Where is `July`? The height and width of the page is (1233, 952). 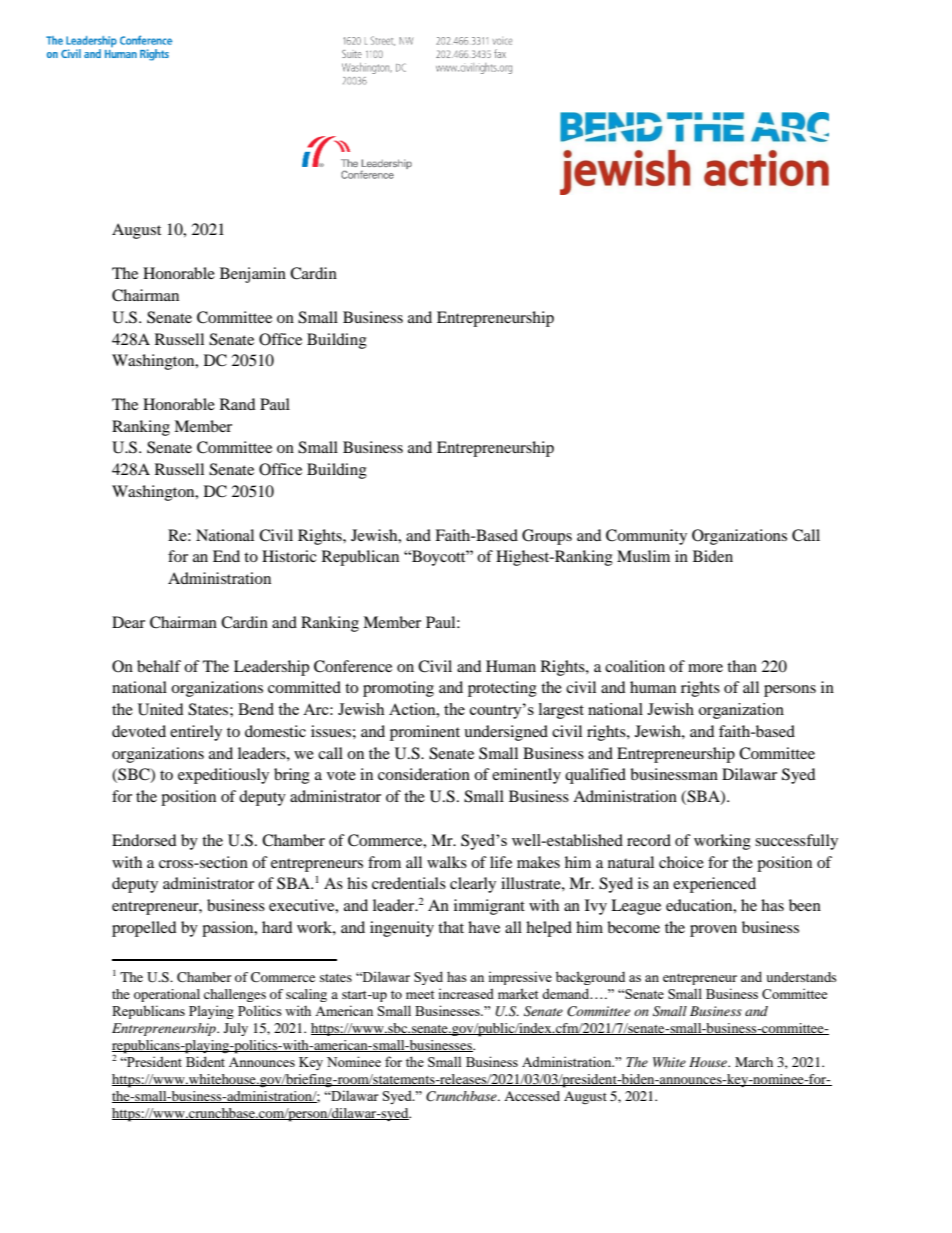
July is located at coordinates (236, 1029).
